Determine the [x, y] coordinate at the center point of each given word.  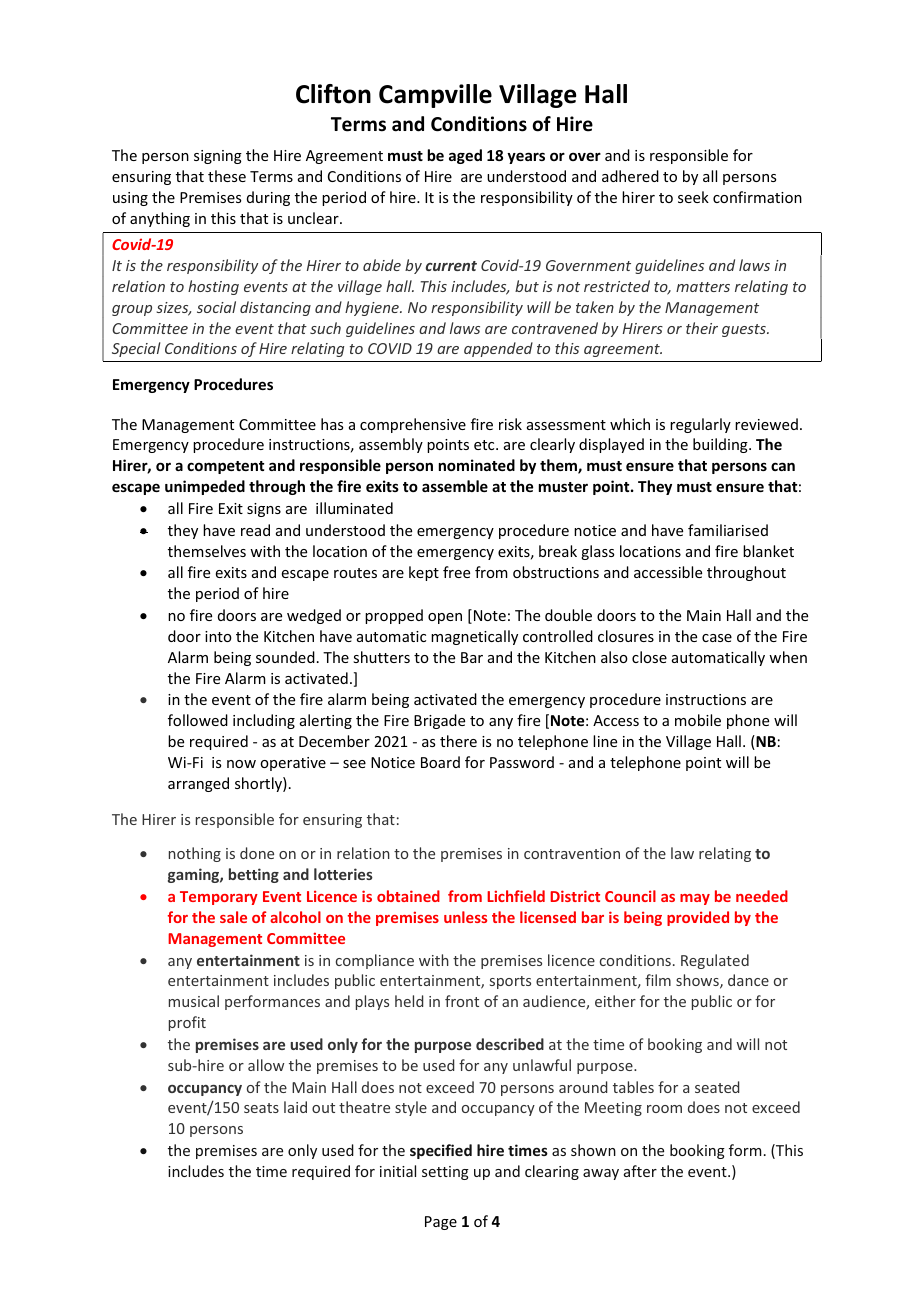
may [695, 899]
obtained [408, 896]
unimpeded [205, 487]
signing [218, 157]
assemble [455, 486]
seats [261, 1108]
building [721, 445]
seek [693, 197]
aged [465, 156]
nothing [195, 854]
